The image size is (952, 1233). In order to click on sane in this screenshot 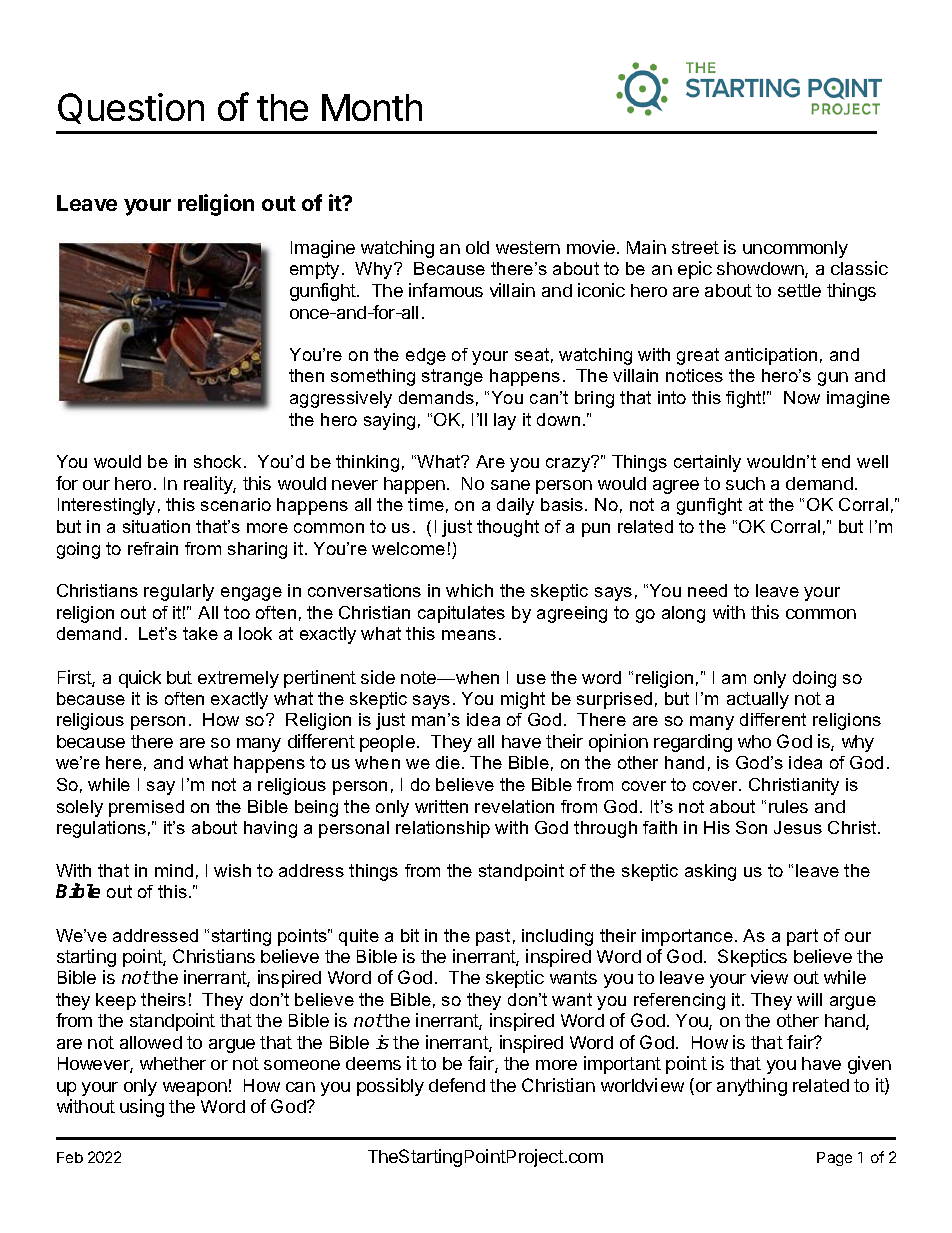, I will do `click(510, 485)`.
